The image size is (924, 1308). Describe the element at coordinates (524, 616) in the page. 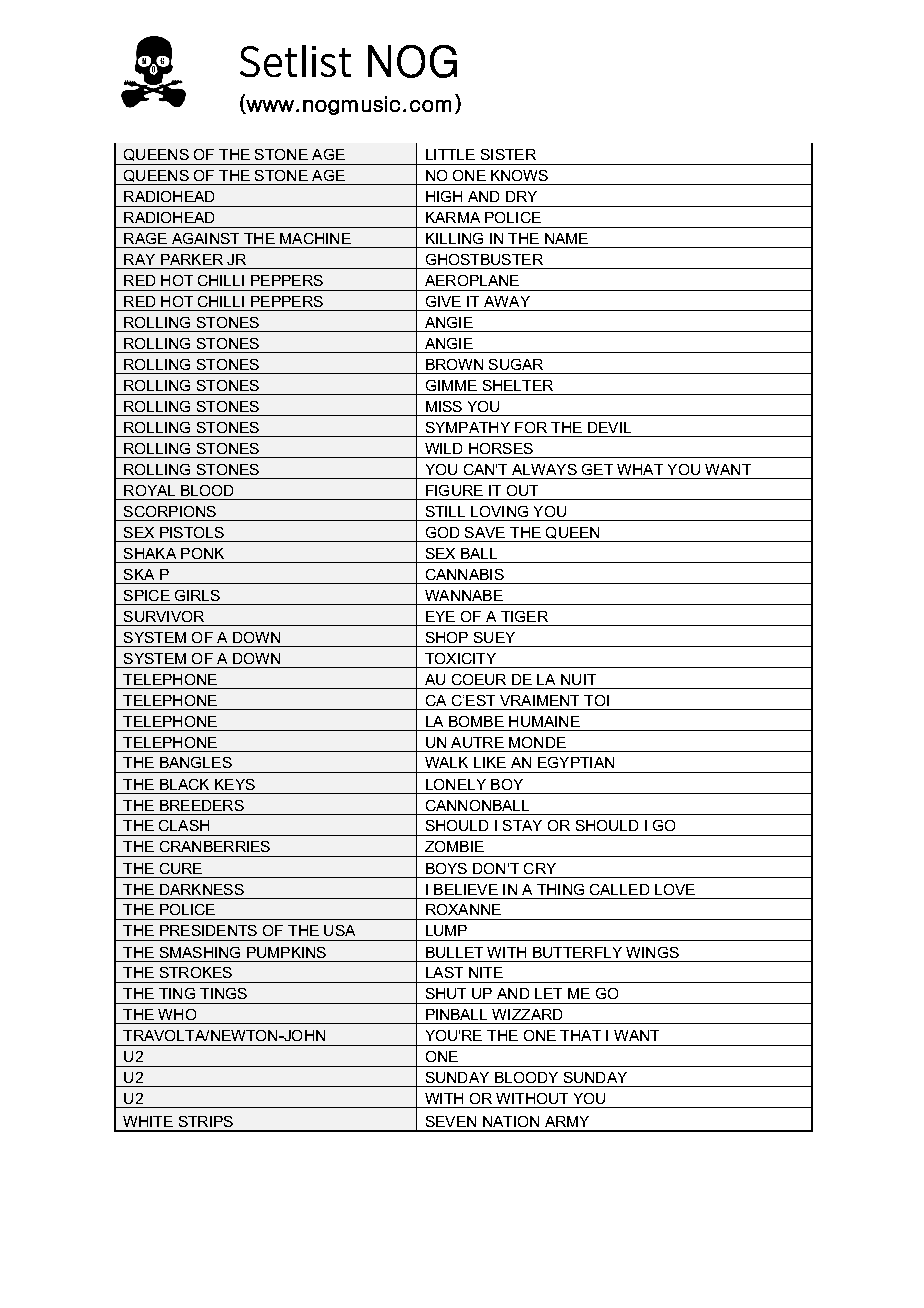

I see `TIGER` at that location.
